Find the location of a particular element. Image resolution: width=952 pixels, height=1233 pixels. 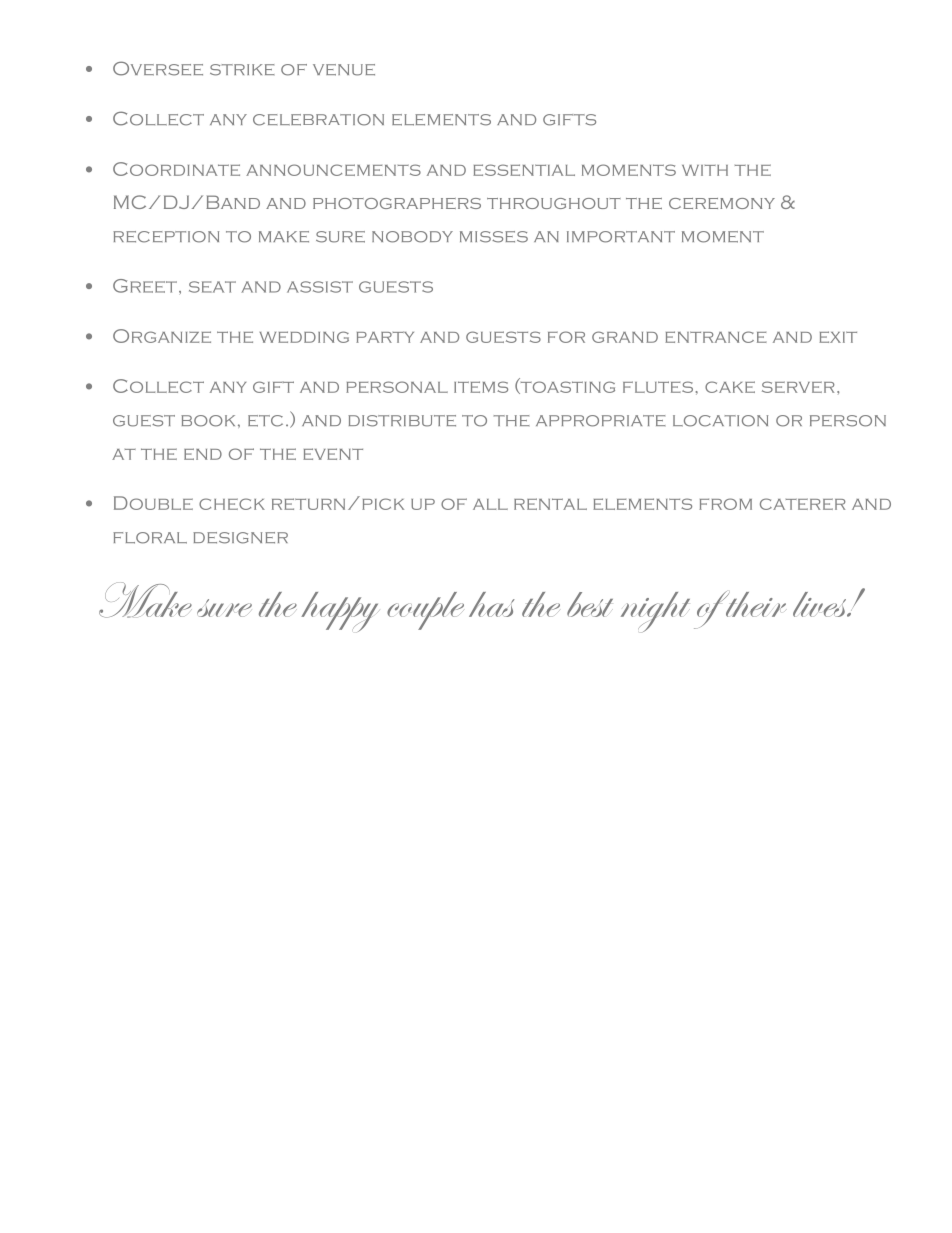

has is located at coordinates (492, 604).
